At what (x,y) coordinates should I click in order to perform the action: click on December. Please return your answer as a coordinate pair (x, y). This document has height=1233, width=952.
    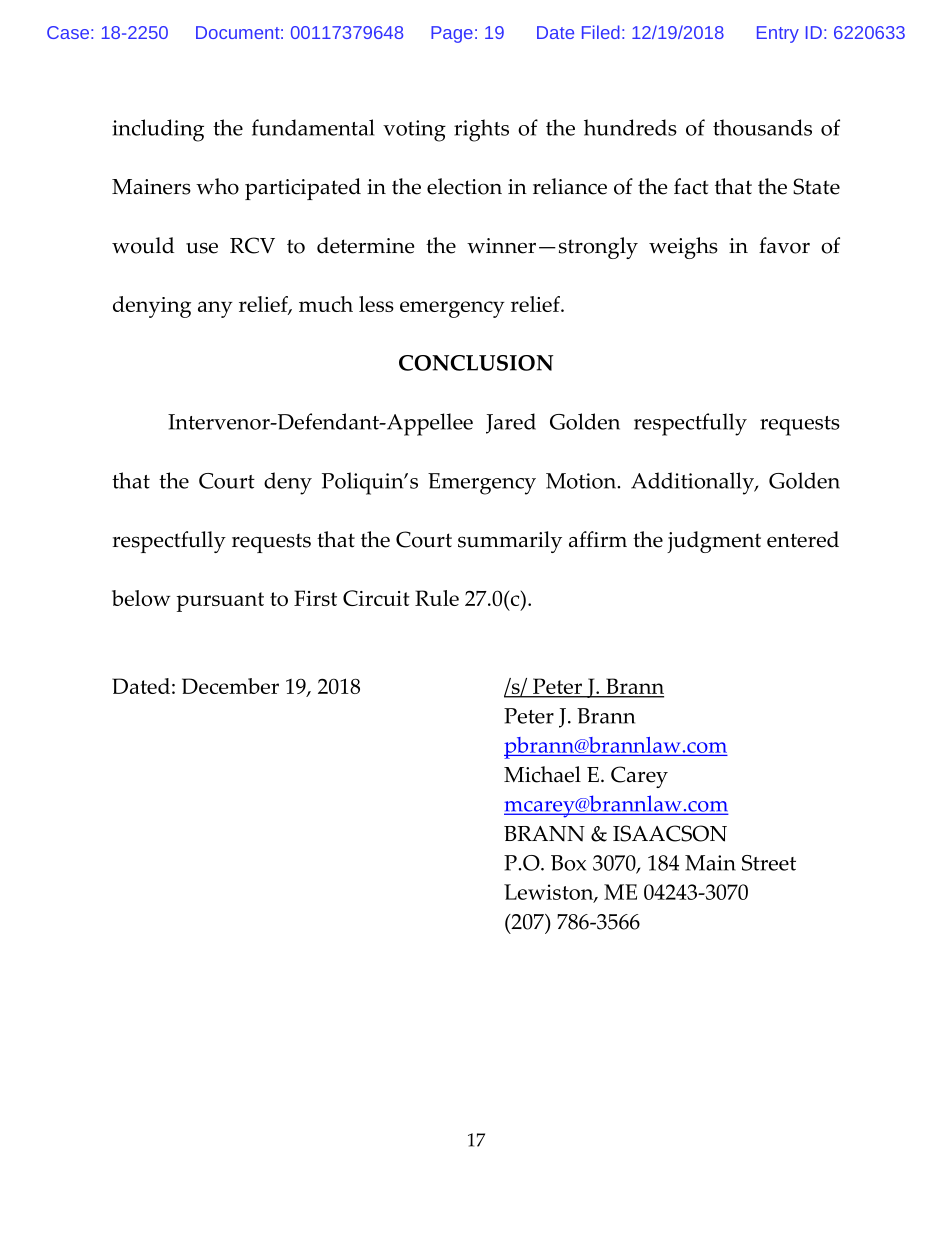
    Looking at the image, I should click on (230, 686).
